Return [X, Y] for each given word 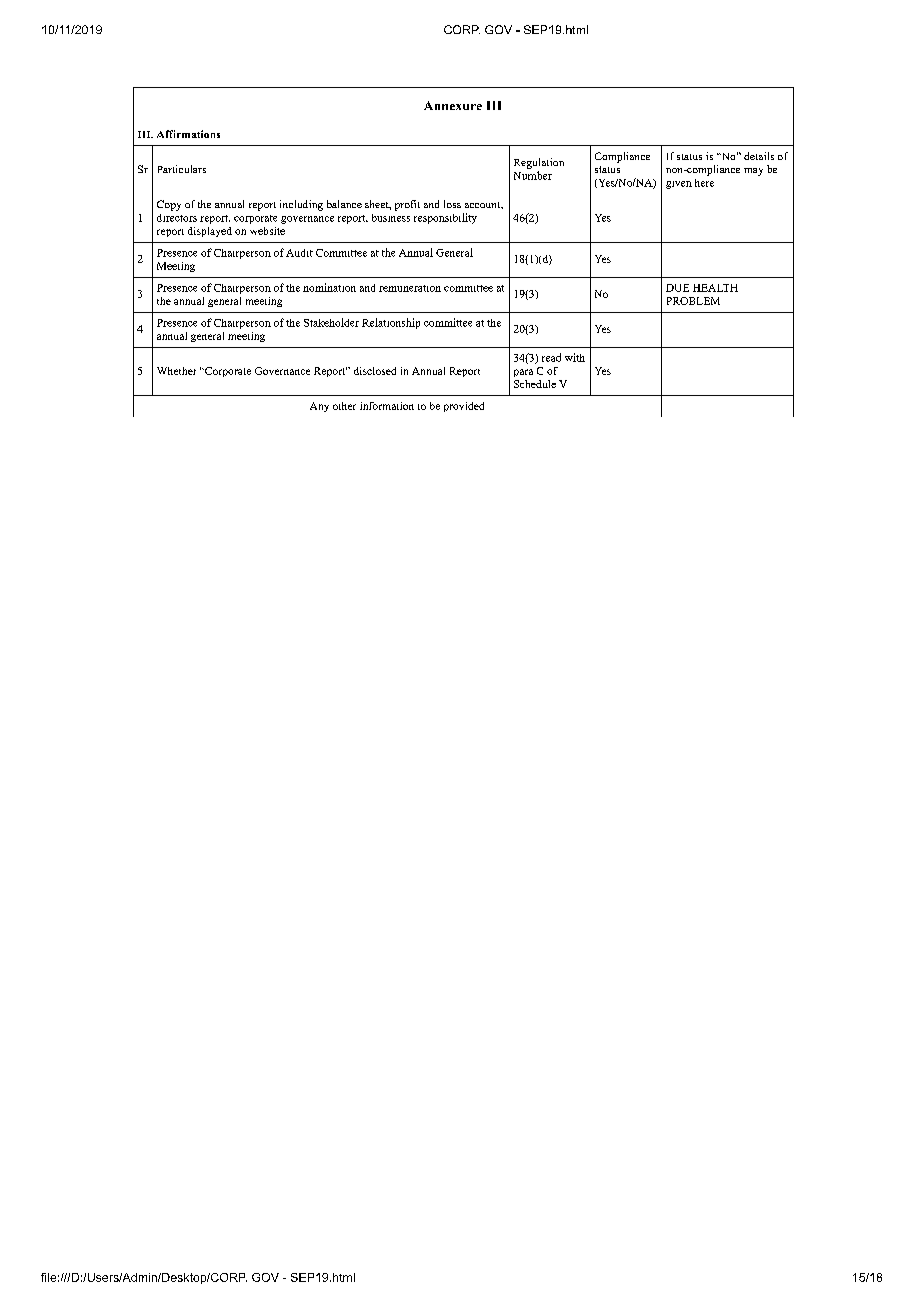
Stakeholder [331, 322]
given [679, 185]
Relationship [391, 323]
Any [319, 407]
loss [452, 204]
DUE [677, 288]
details [759, 156]
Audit [299, 253]
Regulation [539, 163]
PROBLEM [693, 301]
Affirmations [188, 134]
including [301, 205]
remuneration [410, 288]
